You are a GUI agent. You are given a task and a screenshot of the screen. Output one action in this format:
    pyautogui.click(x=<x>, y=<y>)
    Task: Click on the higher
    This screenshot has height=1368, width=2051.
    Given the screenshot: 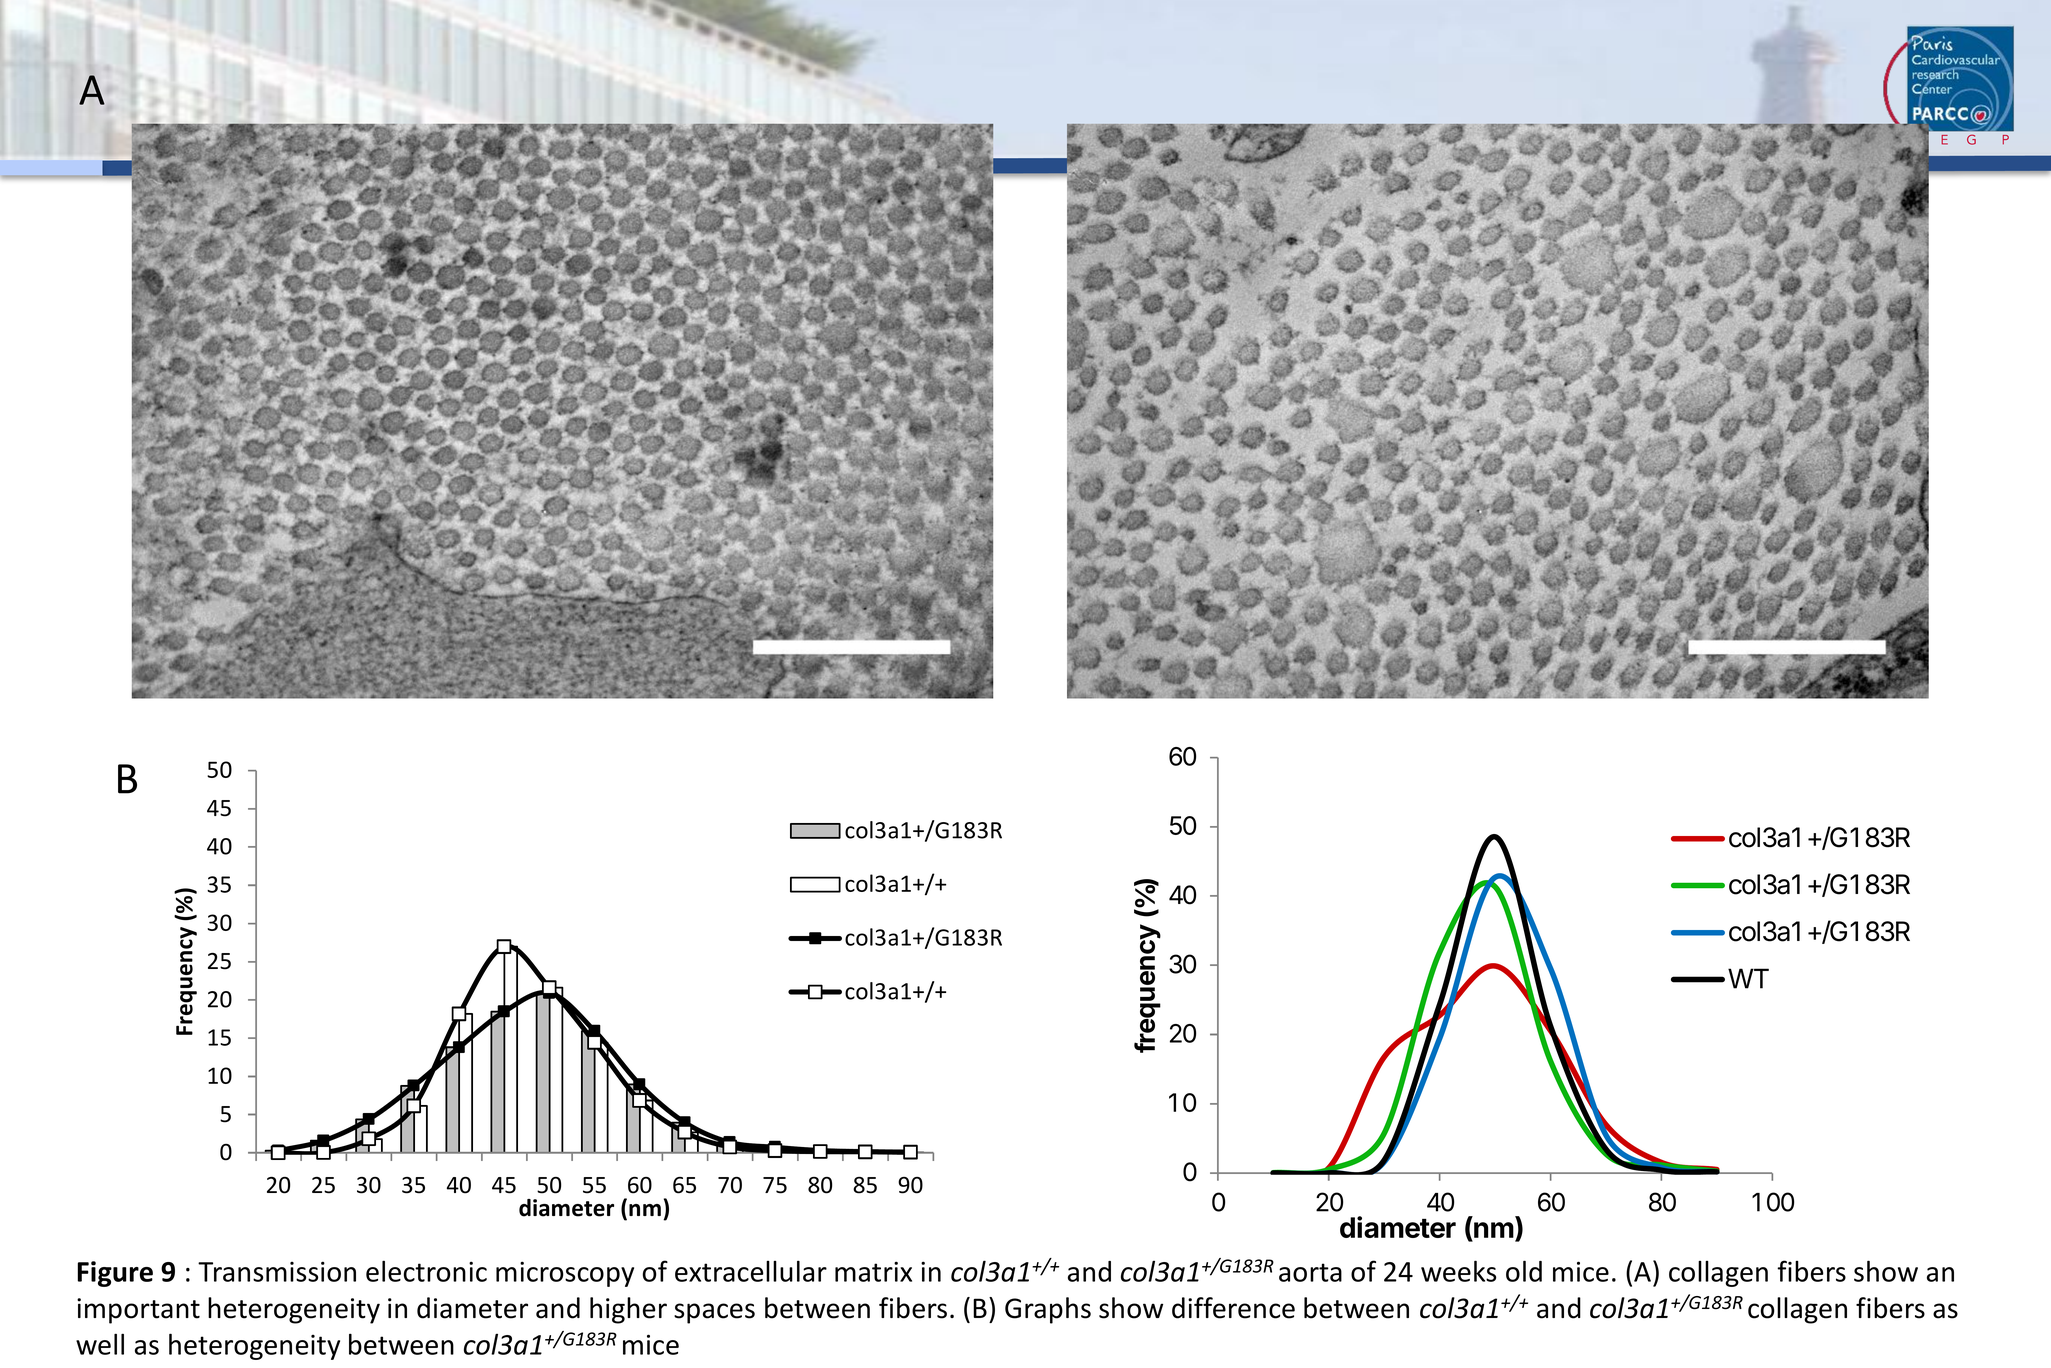 What is the action you would take?
    pyautogui.click(x=628, y=1310)
